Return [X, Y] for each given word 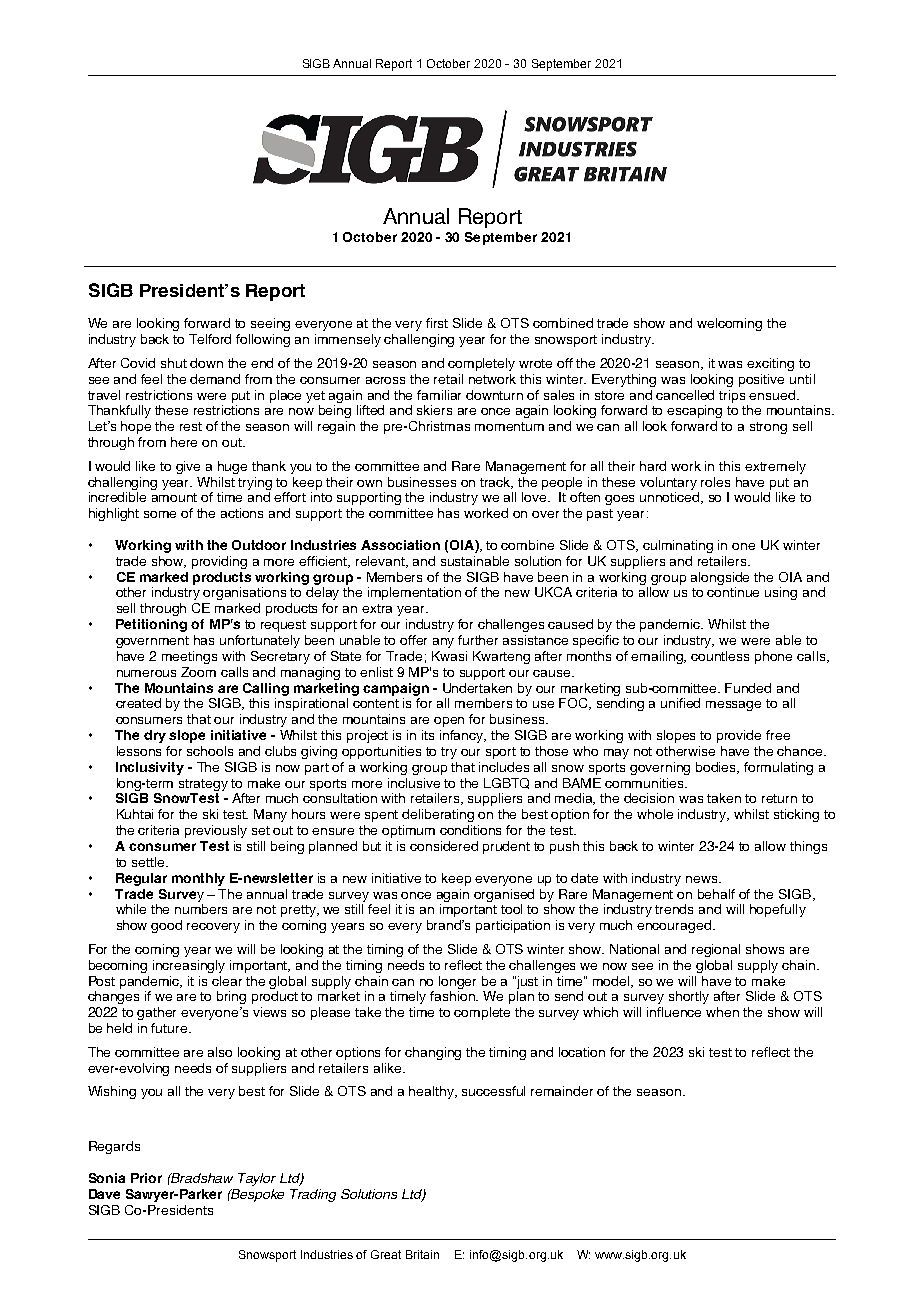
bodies [717, 768]
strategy [203, 785]
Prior [146, 1178]
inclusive [414, 783]
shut [174, 363]
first [437, 323]
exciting [770, 364]
